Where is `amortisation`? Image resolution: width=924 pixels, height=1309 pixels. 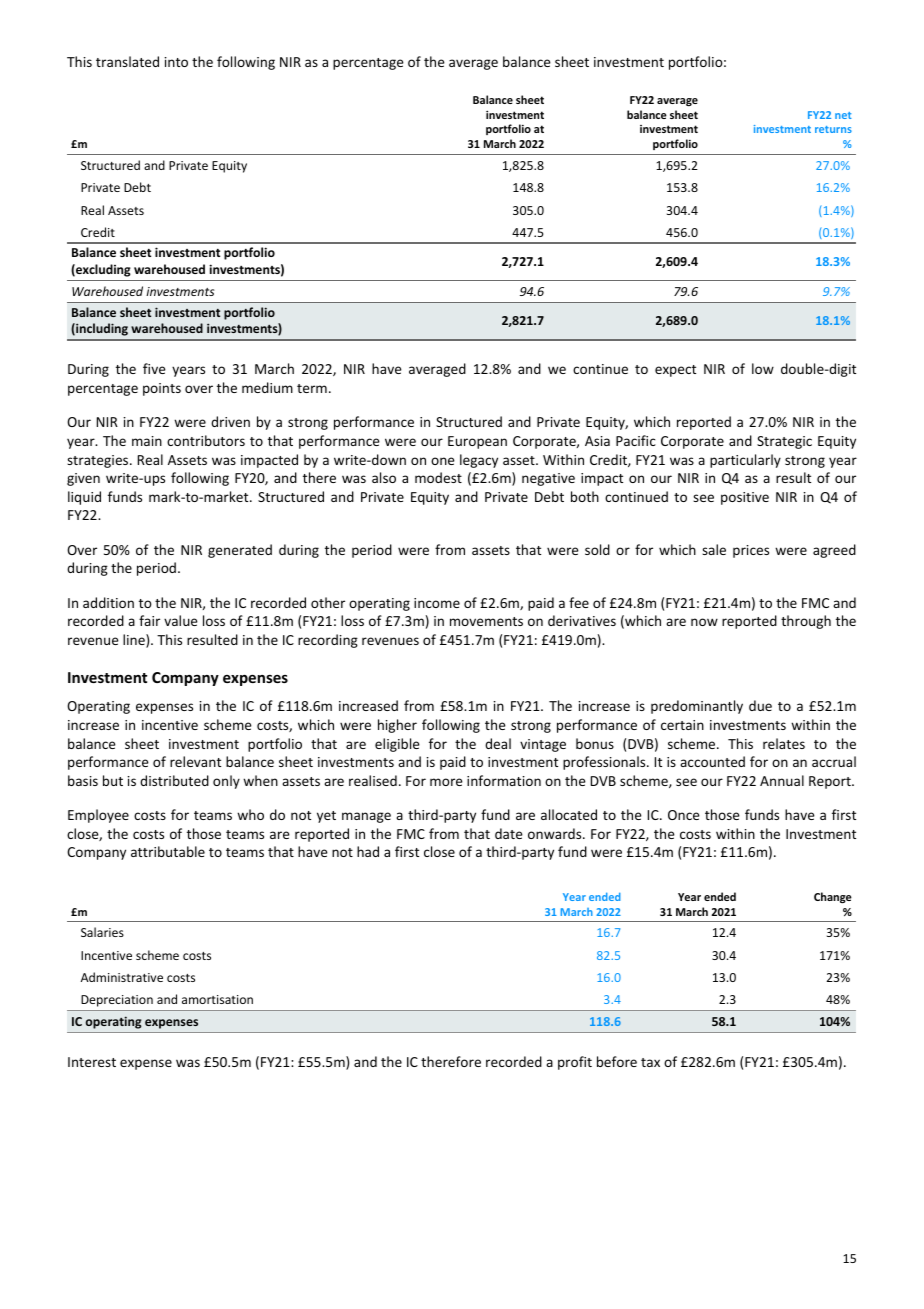
amortisation is located at coordinates (217, 999).
